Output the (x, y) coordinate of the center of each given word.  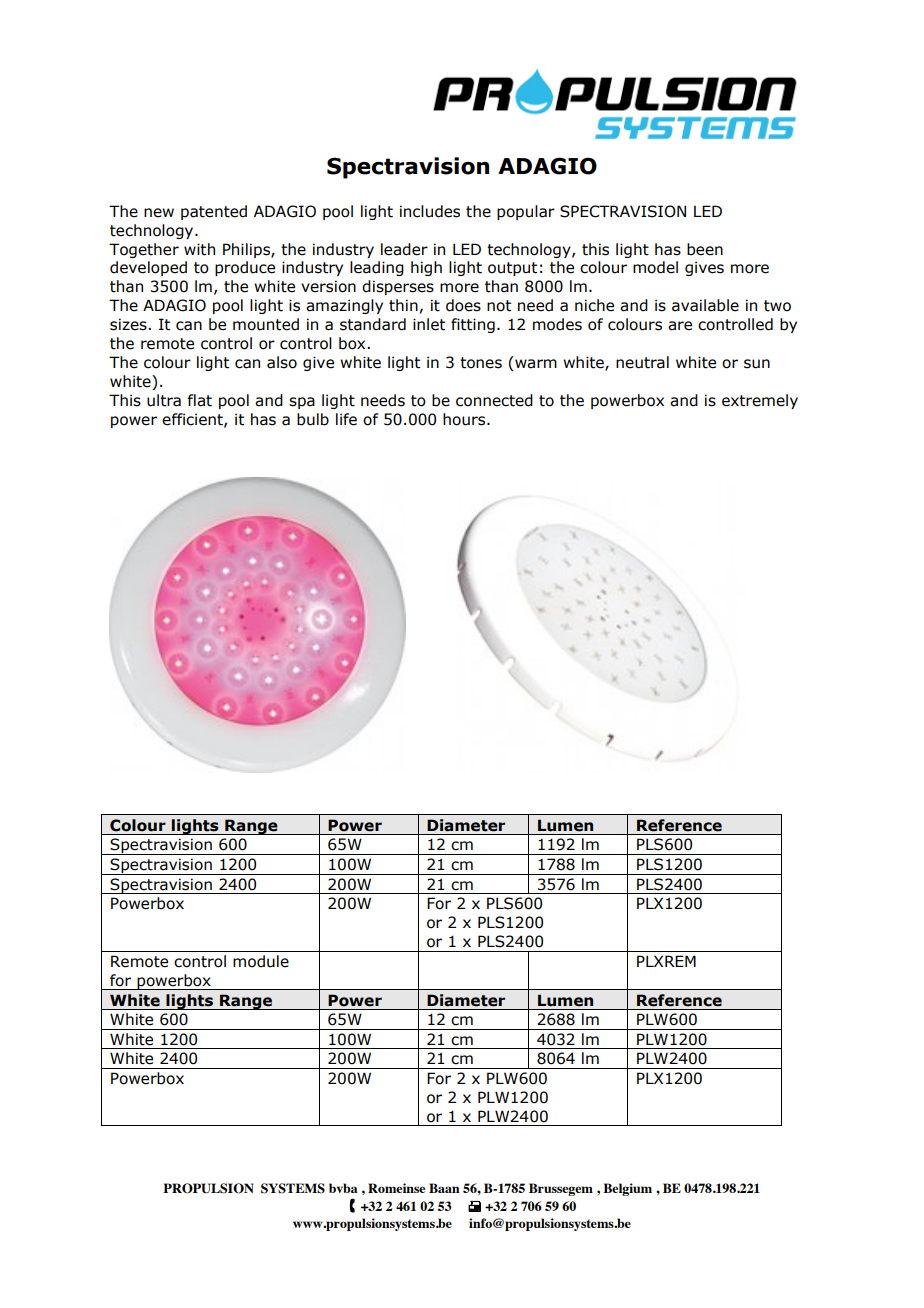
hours (465, 419)
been (705, 249)
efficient (193, 420)
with (199, 249)
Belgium (627, 1189)
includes (430, 211)
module (261, 961)
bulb (313, 419)
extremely (760, 401)
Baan (444, 1188)
